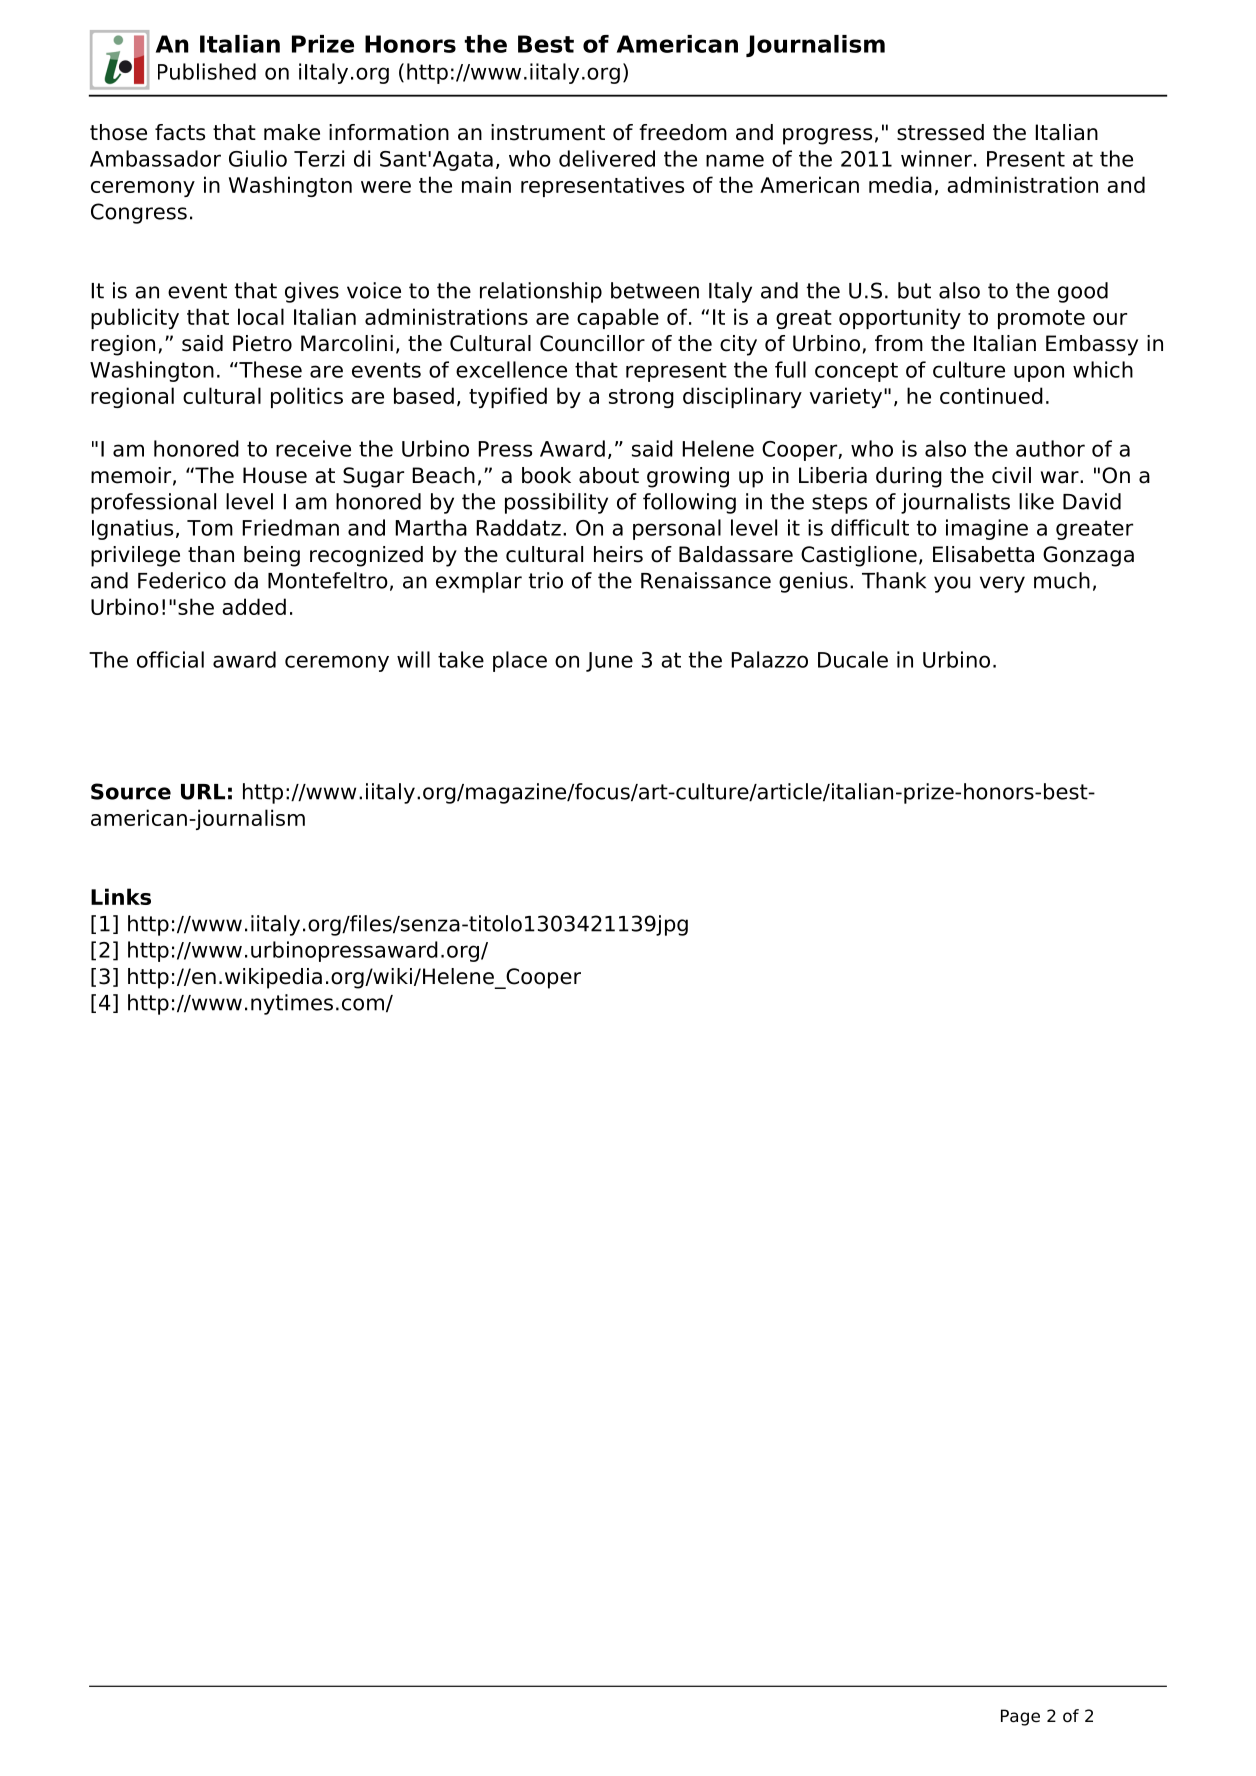 The image size is (1256, 1776). What do you see at coordinates (940, 132) in the screenshot?
I see `stressed` at bounding box center [940, 132].
